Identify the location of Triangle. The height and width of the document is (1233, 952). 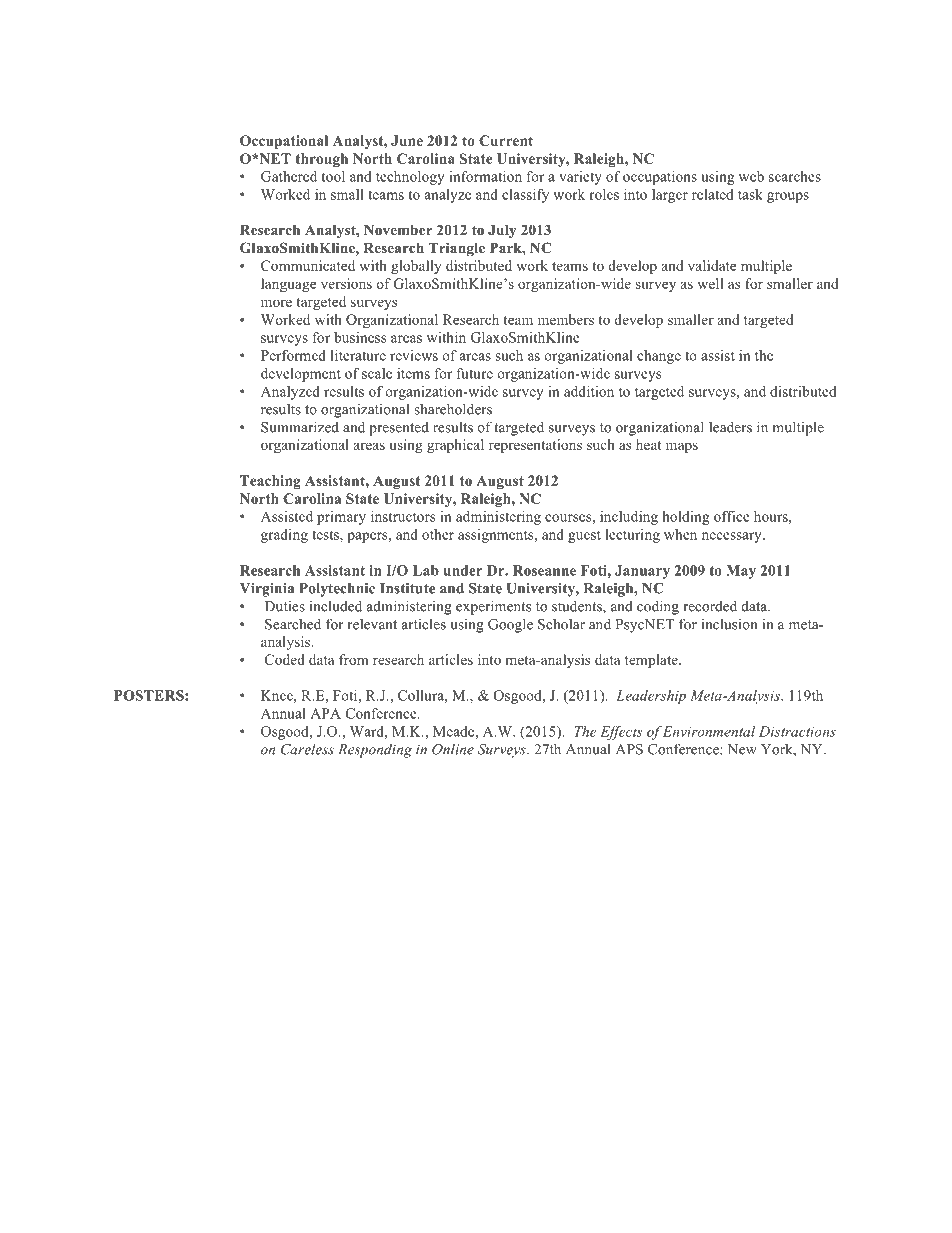
(456, 249).
